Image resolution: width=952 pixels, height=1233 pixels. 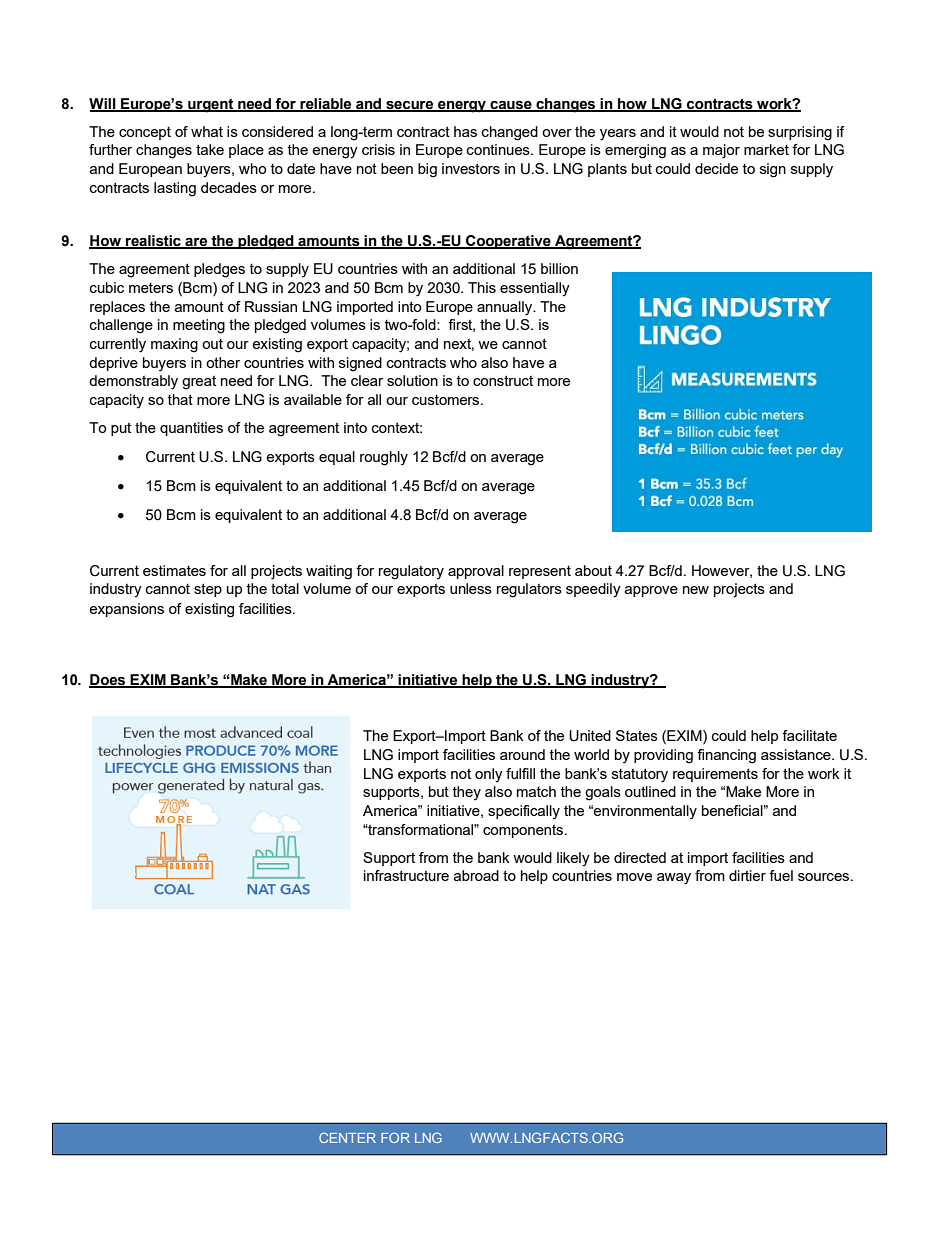 What do you see at coordinates (721, 151) in the screenshot?
I see `major` at bounding box center [721, 151].
